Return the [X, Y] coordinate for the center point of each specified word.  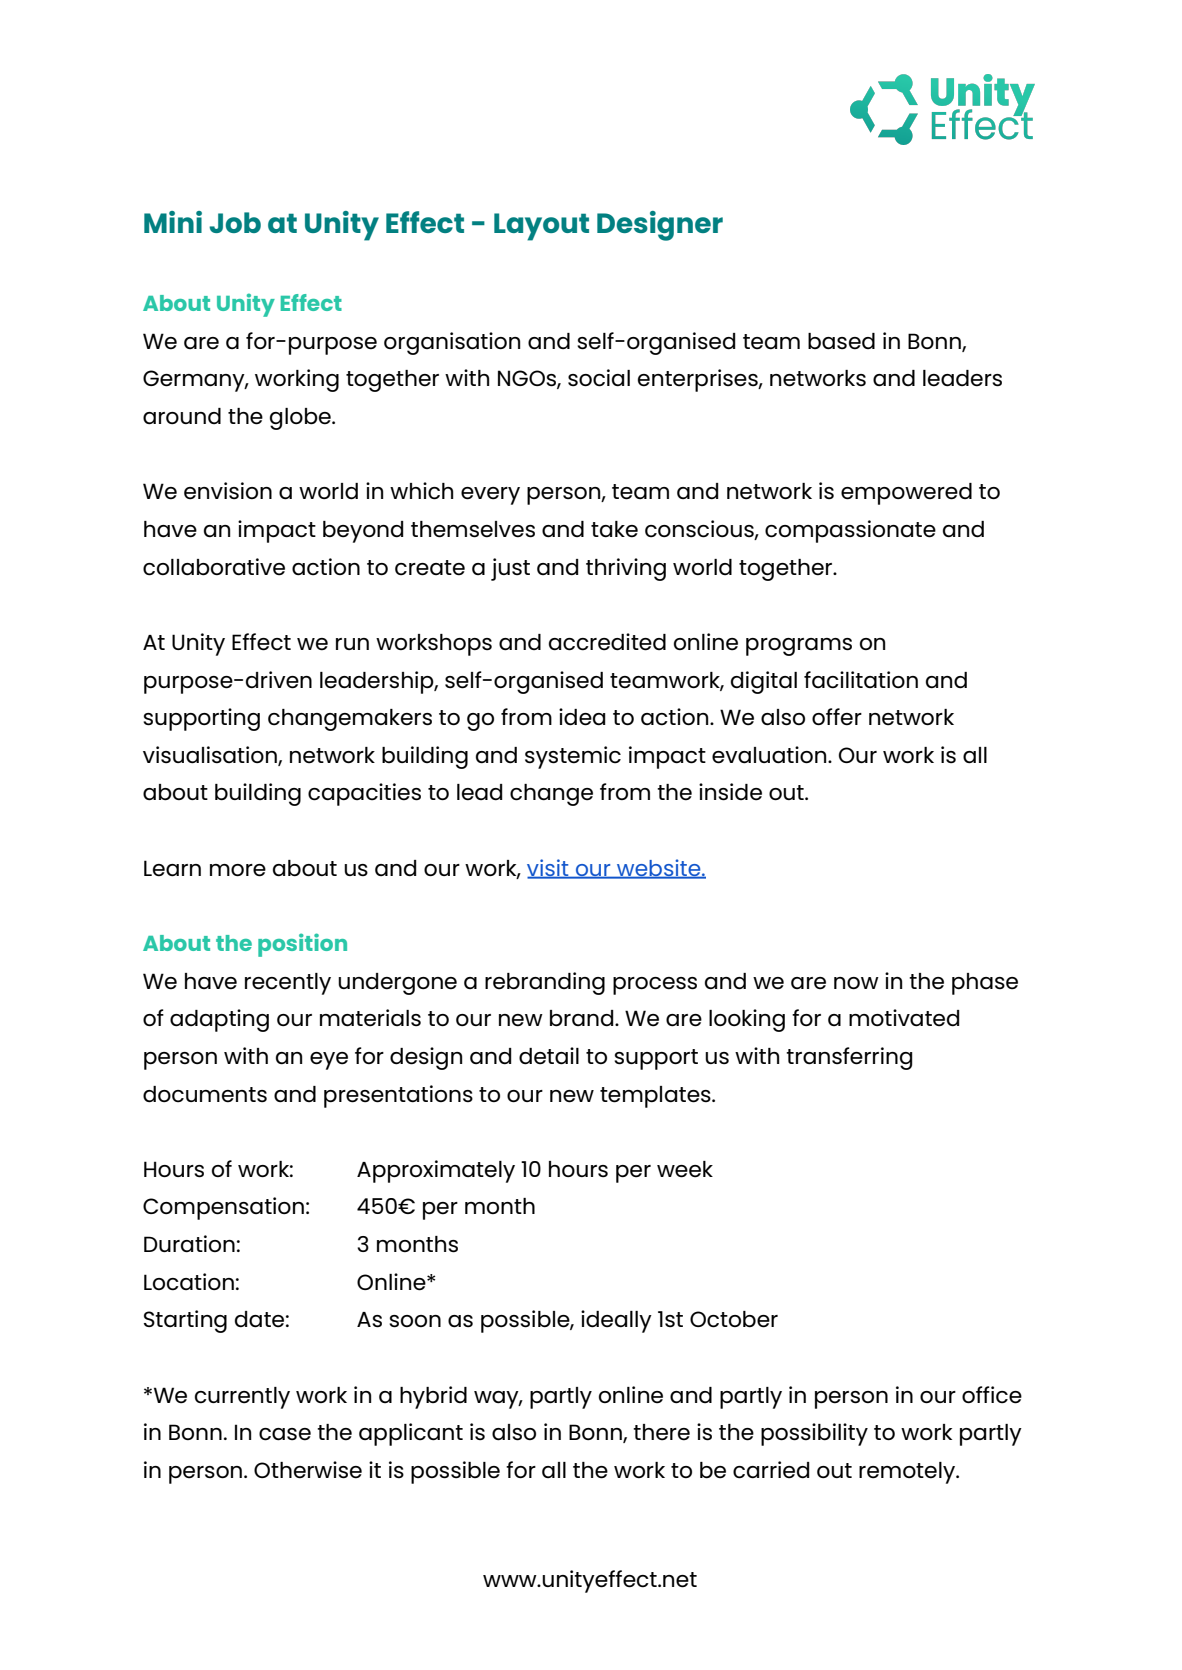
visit [549, 868]
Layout [541, 227]
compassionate [850, 531]
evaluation [770, 755]
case [285, 1434]
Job [235, 222]
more [238, 870]
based [841, 341]
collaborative [214, 567]
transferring [849, 1058]
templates [656, 1097]
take [614, 529]
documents [205, 1094]
